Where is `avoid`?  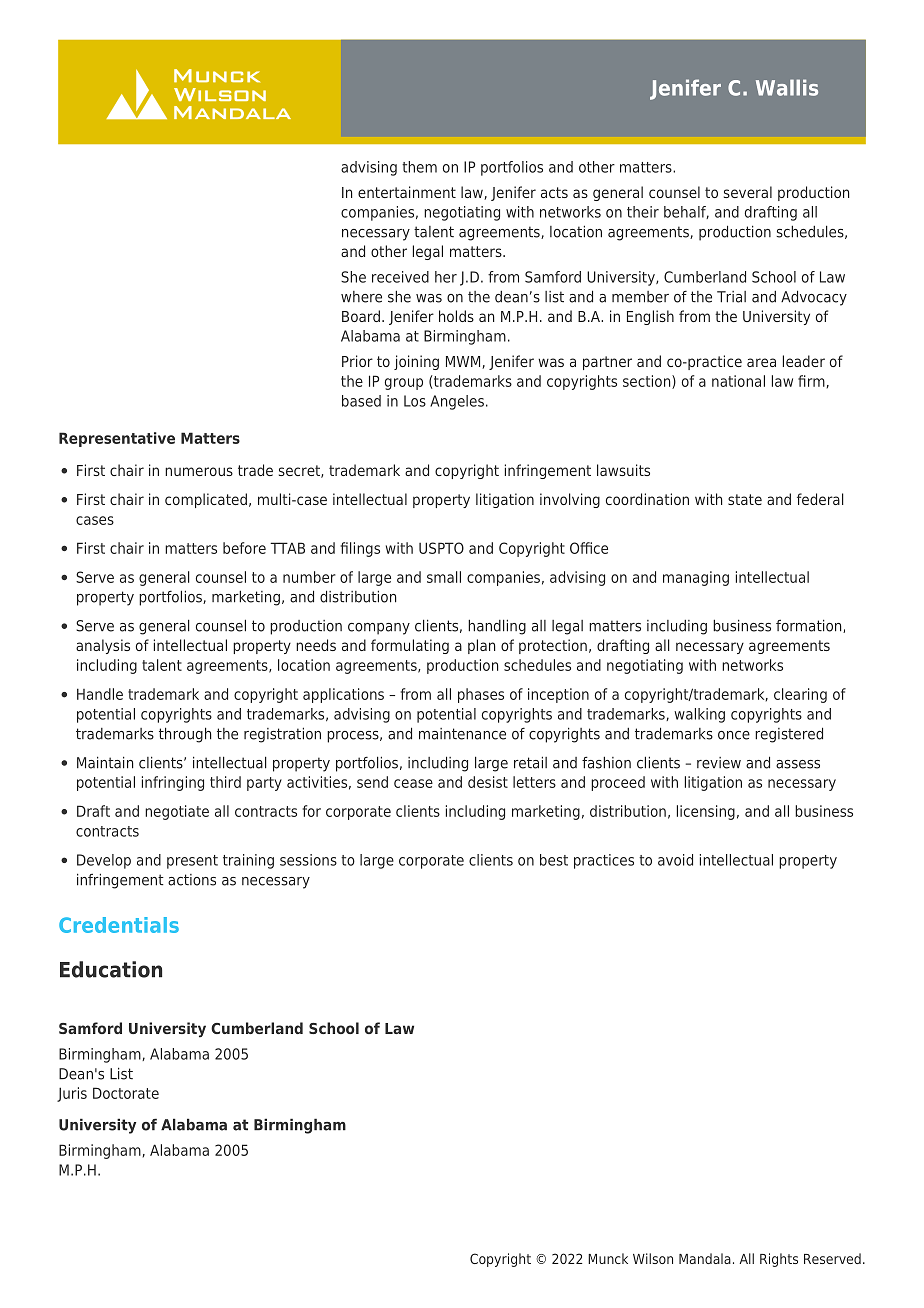 avoid is located at coordinates (675, 860).
